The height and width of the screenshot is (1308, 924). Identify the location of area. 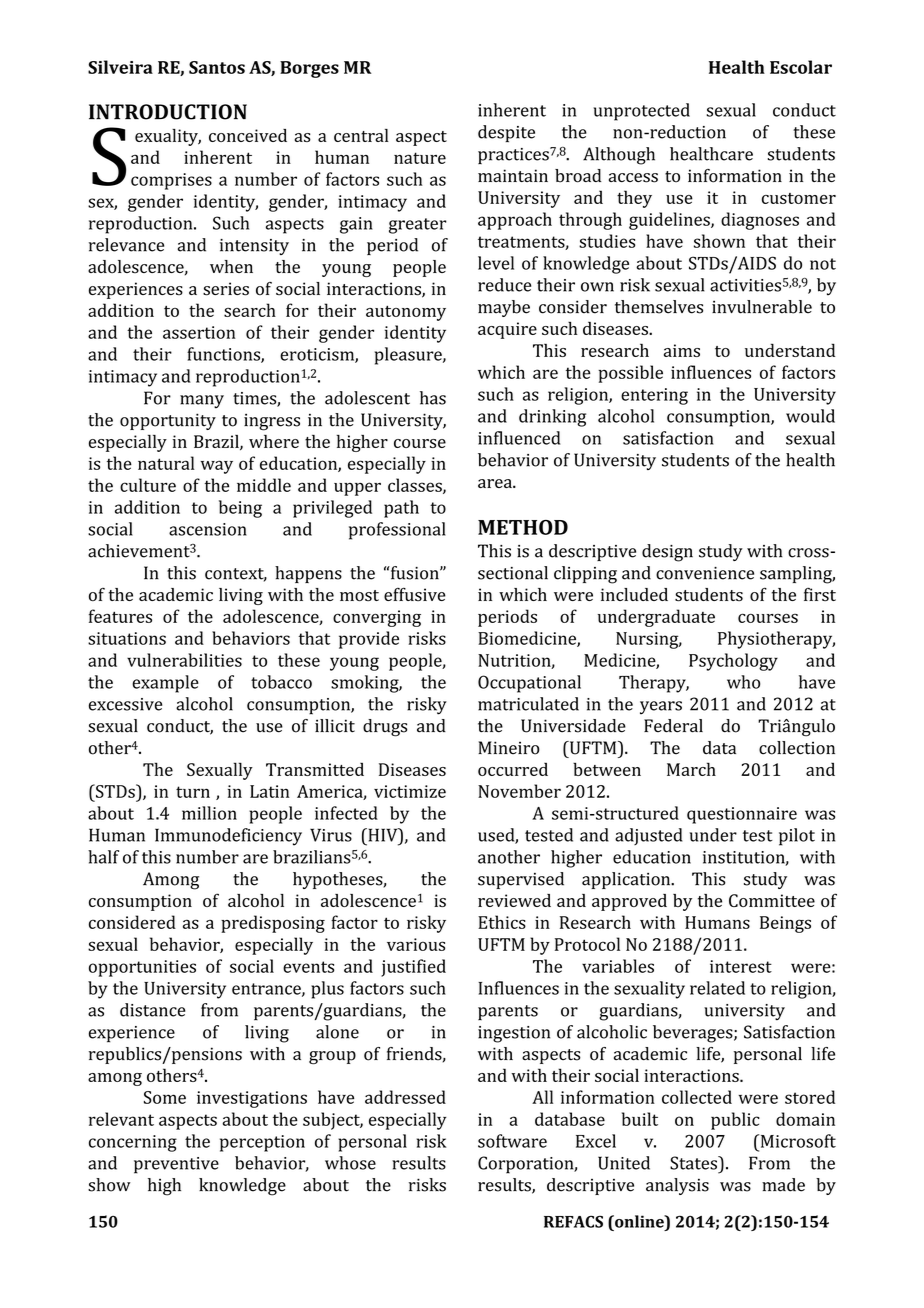
(496, 483).
